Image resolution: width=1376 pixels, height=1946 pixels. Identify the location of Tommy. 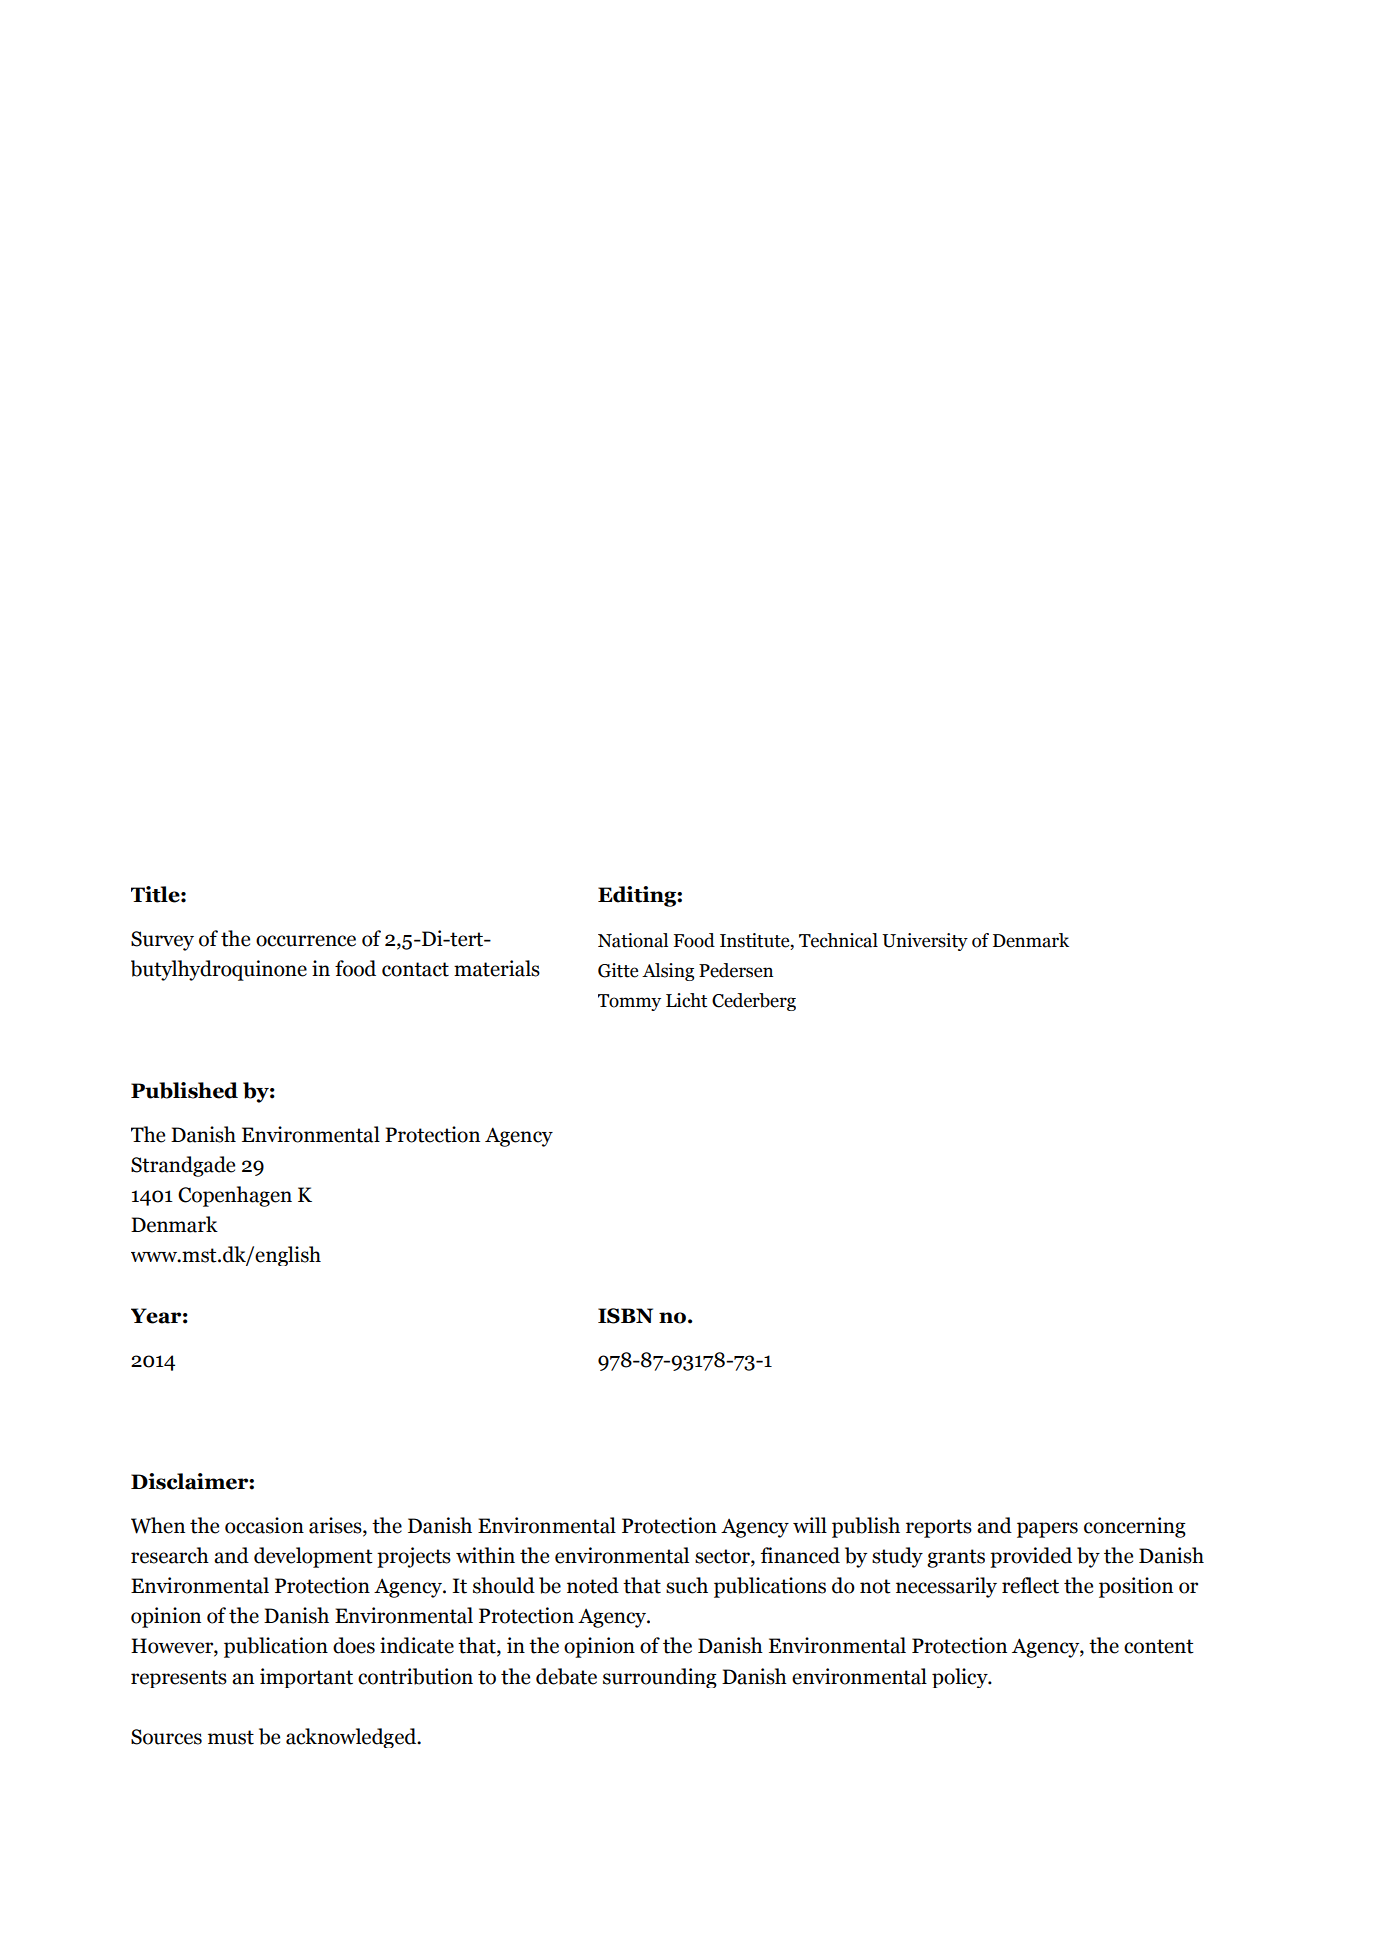
(629, 1002).
